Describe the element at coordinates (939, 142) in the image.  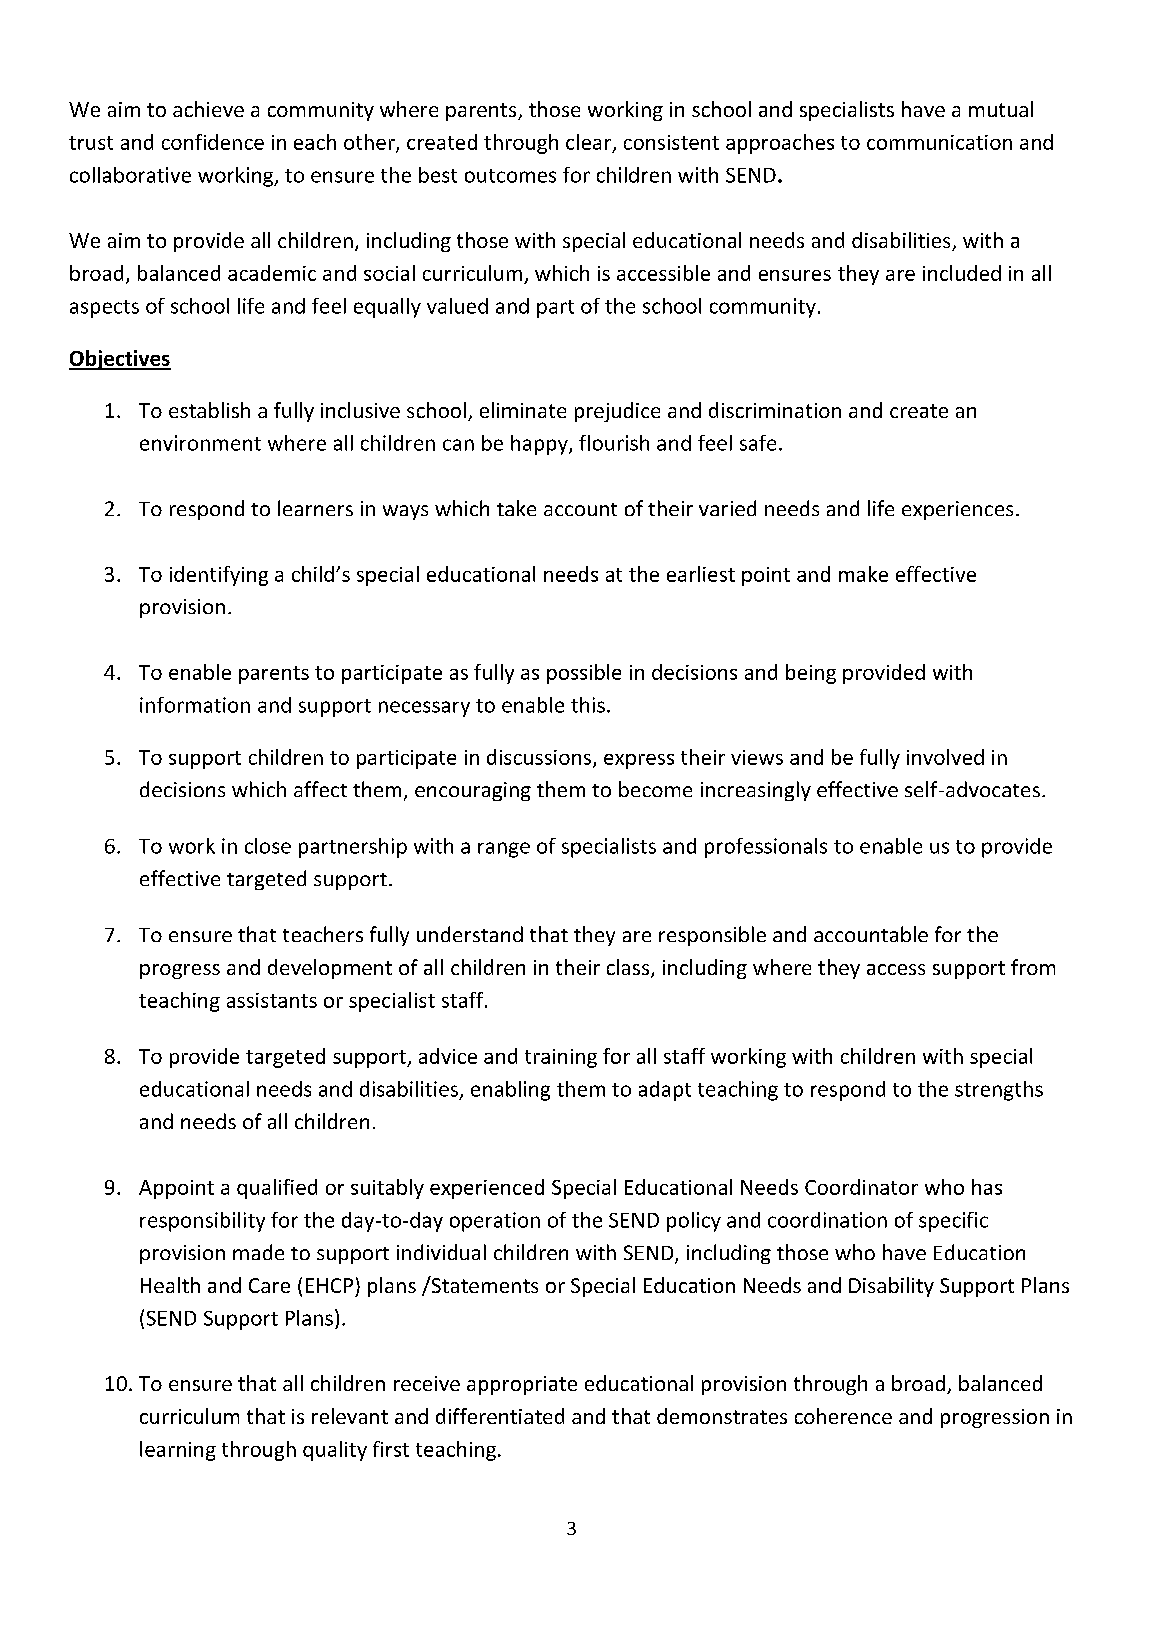
I see `communication` at that location.
